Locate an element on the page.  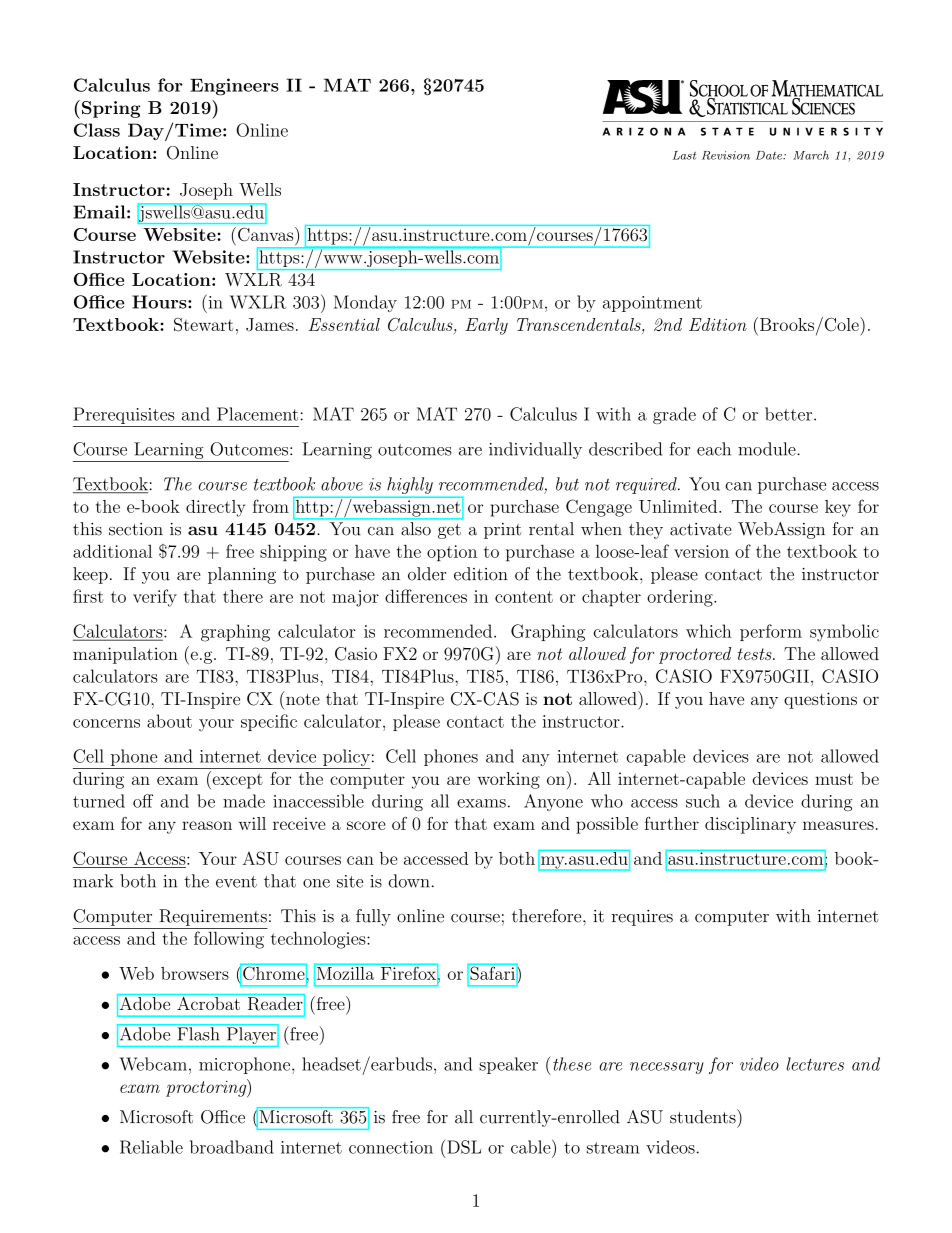
Last is located at coordinates (684, 155).
